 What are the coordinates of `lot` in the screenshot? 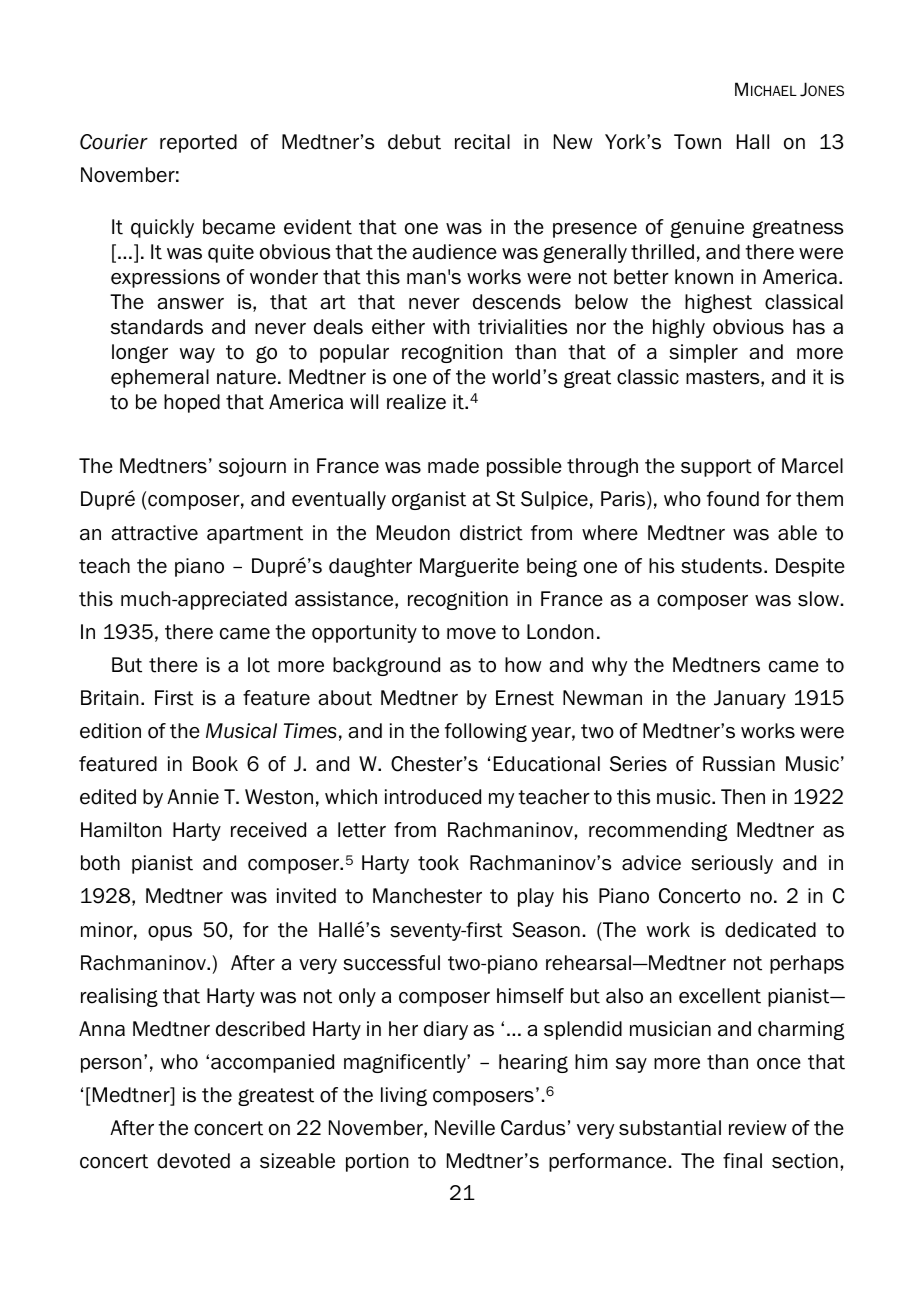 It's located at (259, 665).
